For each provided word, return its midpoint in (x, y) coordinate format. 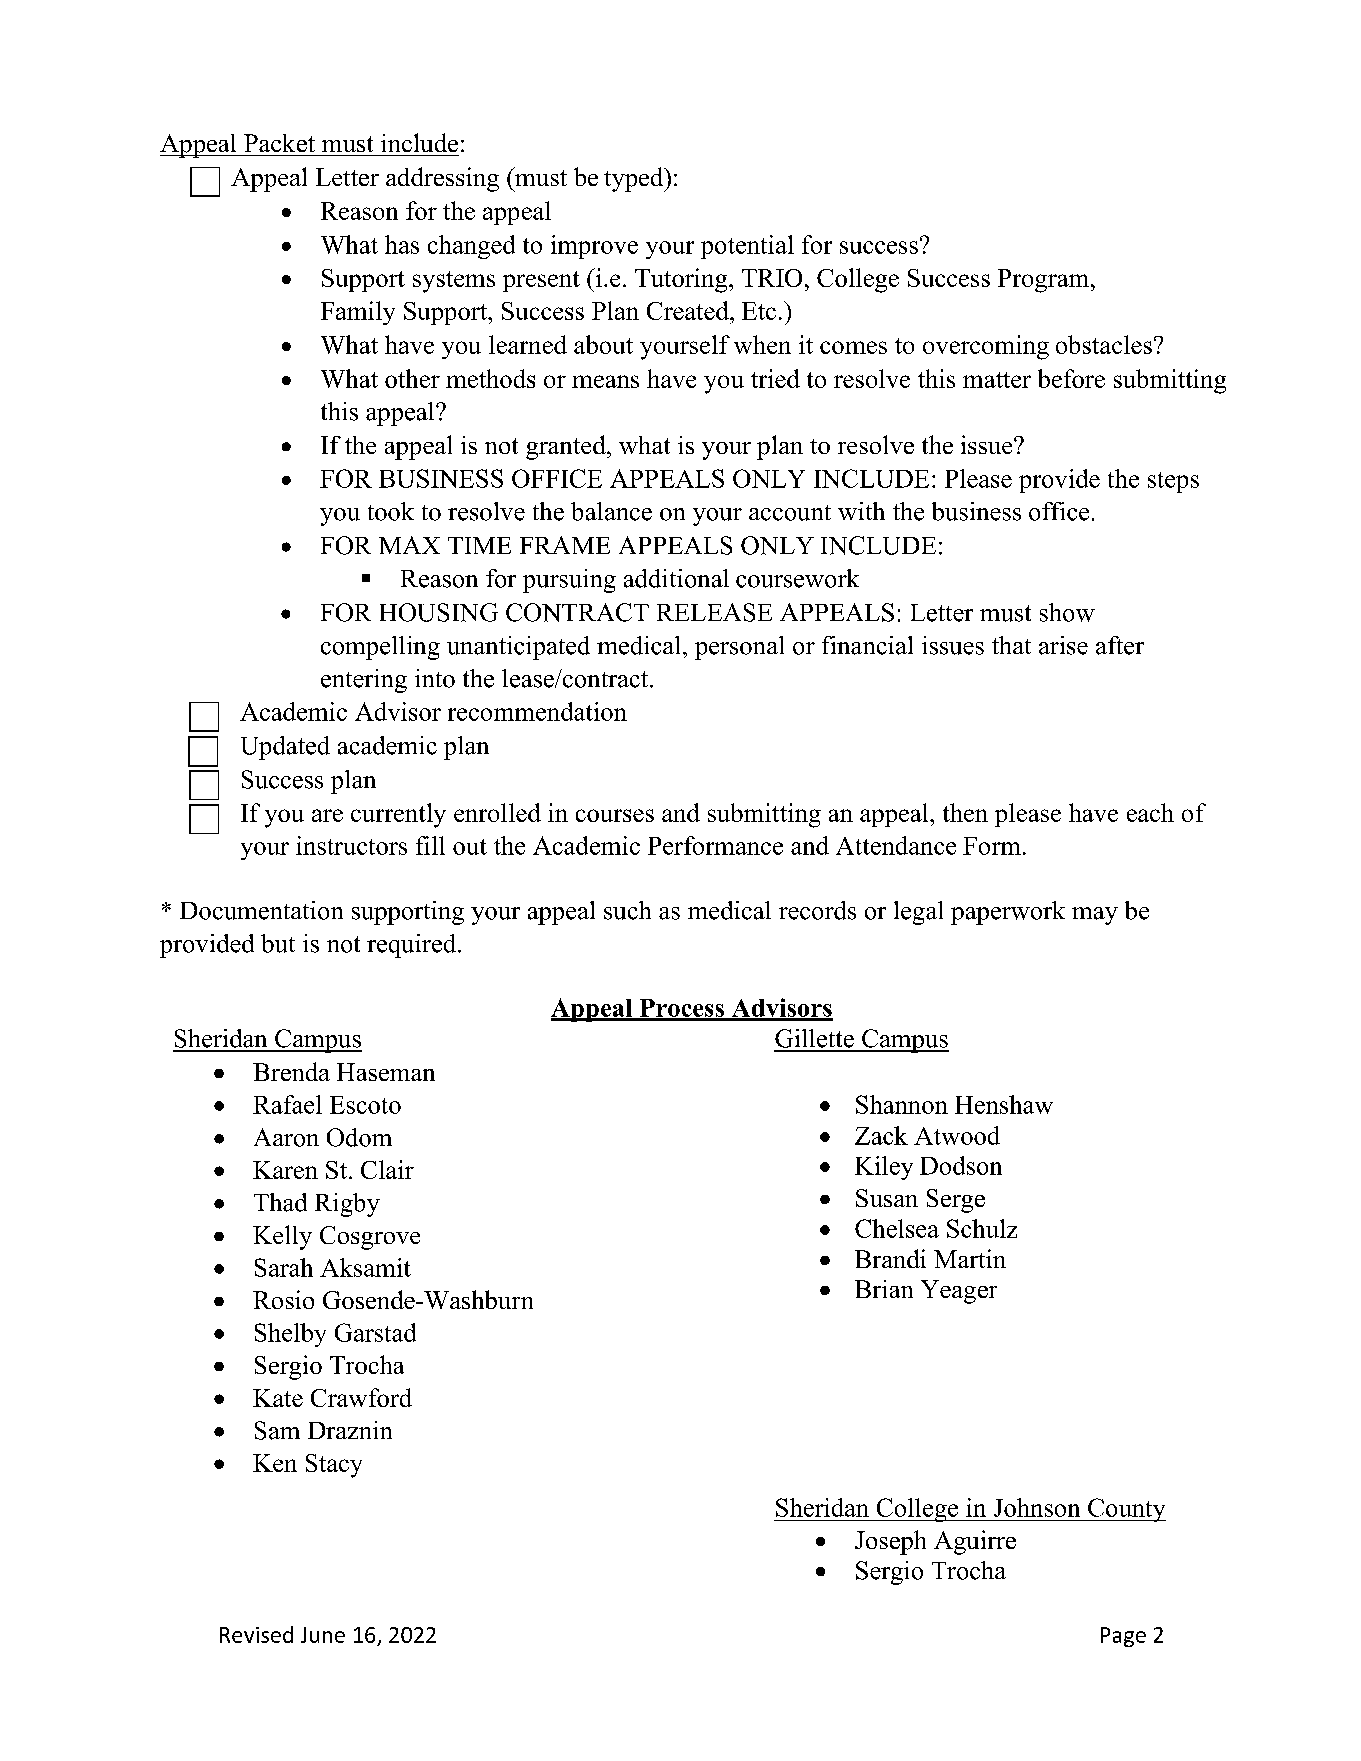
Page (1123, 1637)
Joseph (890, 1542)
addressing (442, 179)
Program (1045, 281)
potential (747, 247)
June (323, 1635)
